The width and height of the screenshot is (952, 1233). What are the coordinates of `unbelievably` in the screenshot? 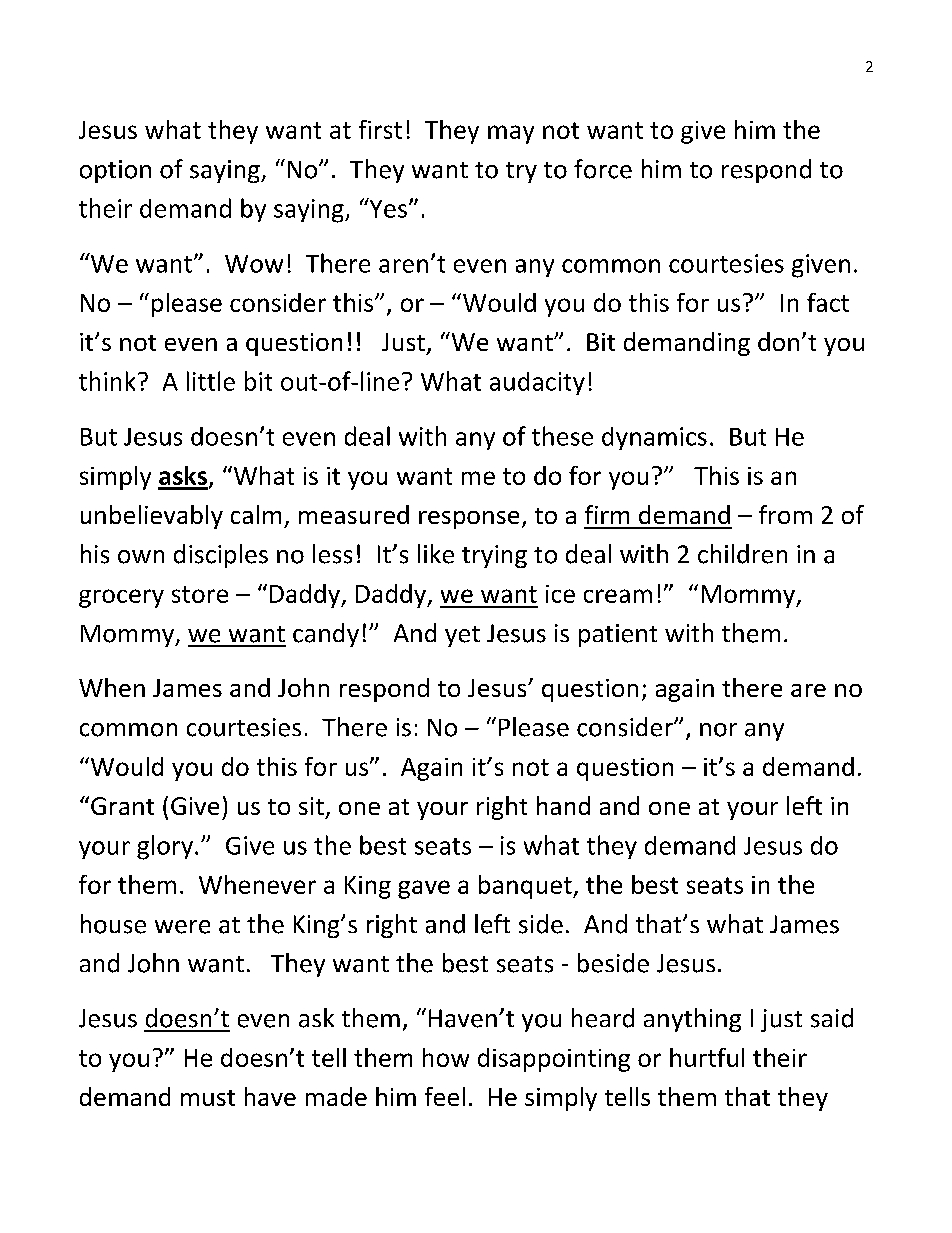 It's located at (152, 517).
